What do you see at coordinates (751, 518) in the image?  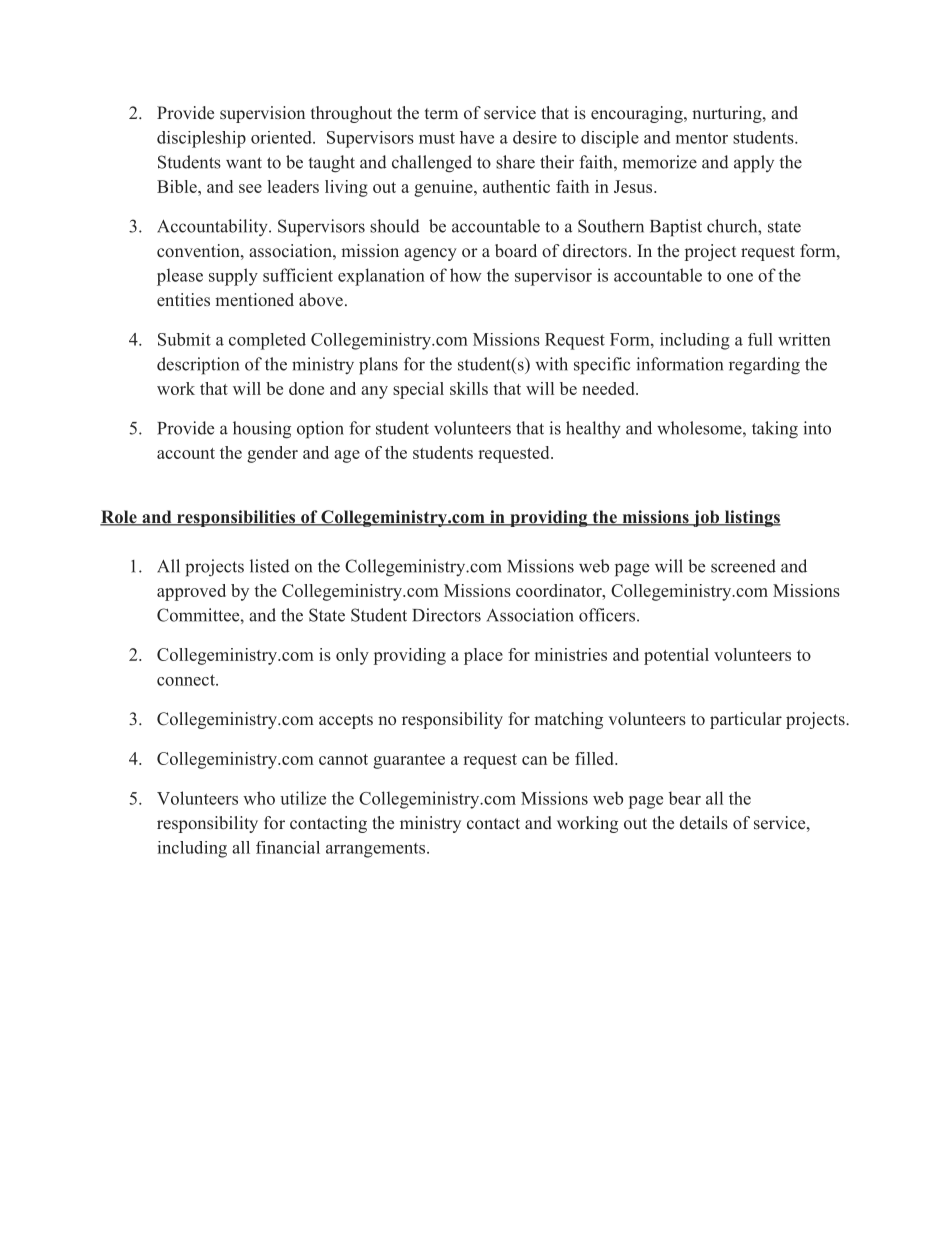 I see `listings` at bounding box center [751, 518].
